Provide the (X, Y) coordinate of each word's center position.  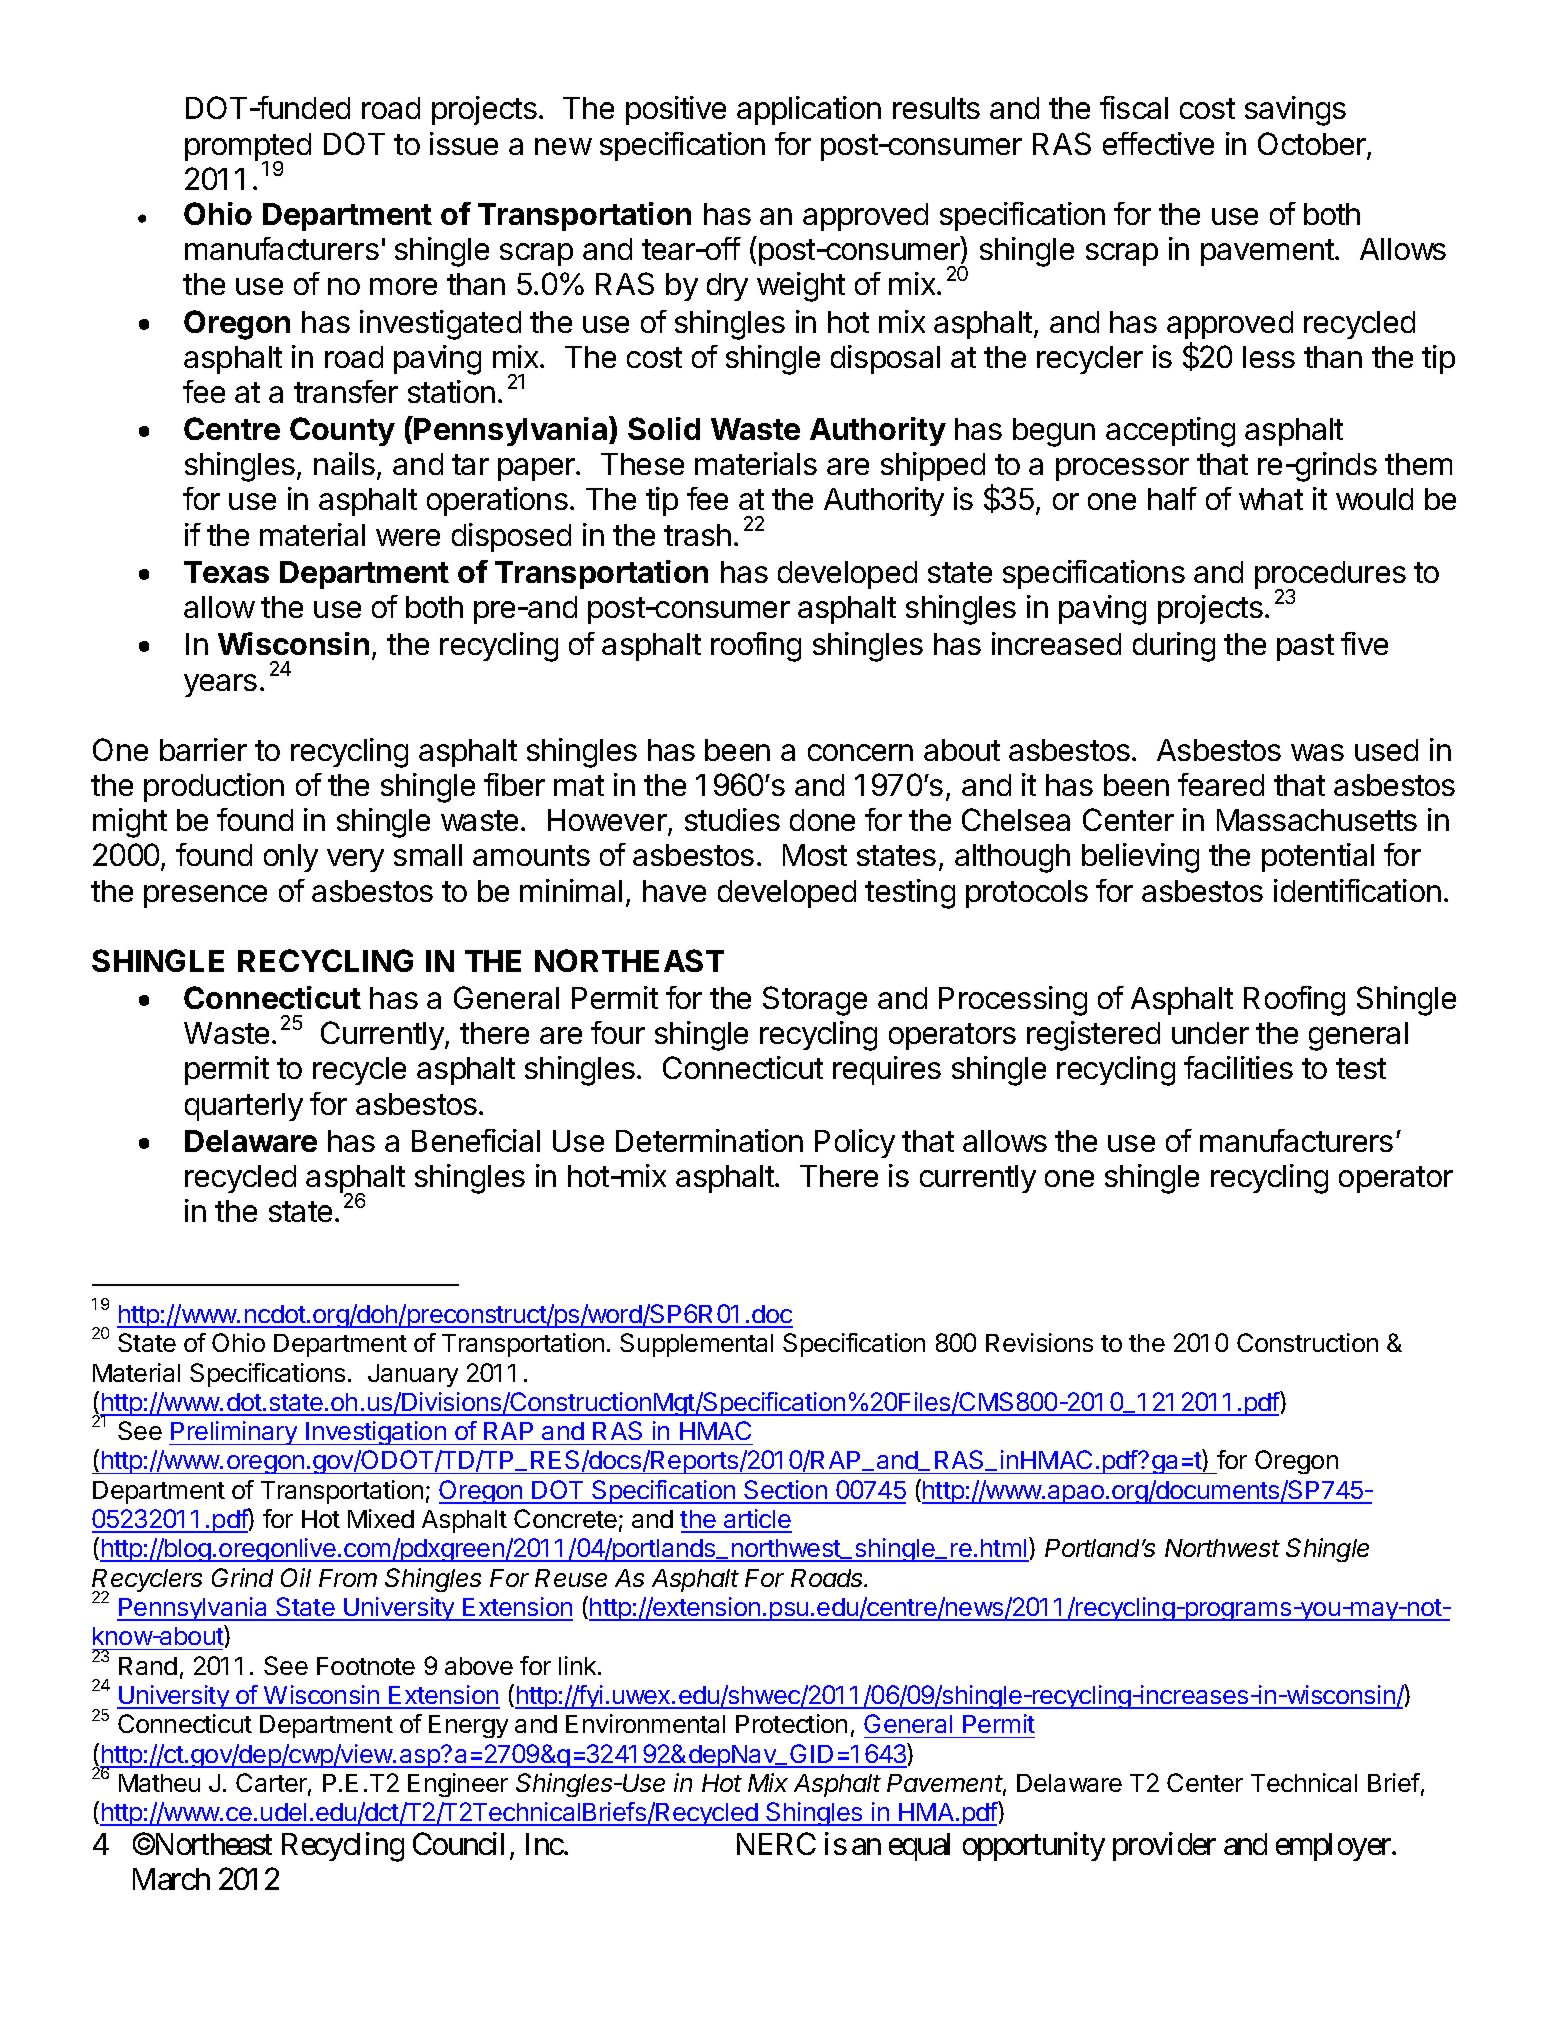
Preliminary (234, 1433)
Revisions (1039, 1342)
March (171, 1879)
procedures (1330, 576)
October (1313, 145)
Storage (815, 1001)
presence (205, 896)
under (1210, 1033)
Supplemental (696, 1345)
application (809, 110)
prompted (248, 148)
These (642, 464)
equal (919, 1847)
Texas (226, 572)
